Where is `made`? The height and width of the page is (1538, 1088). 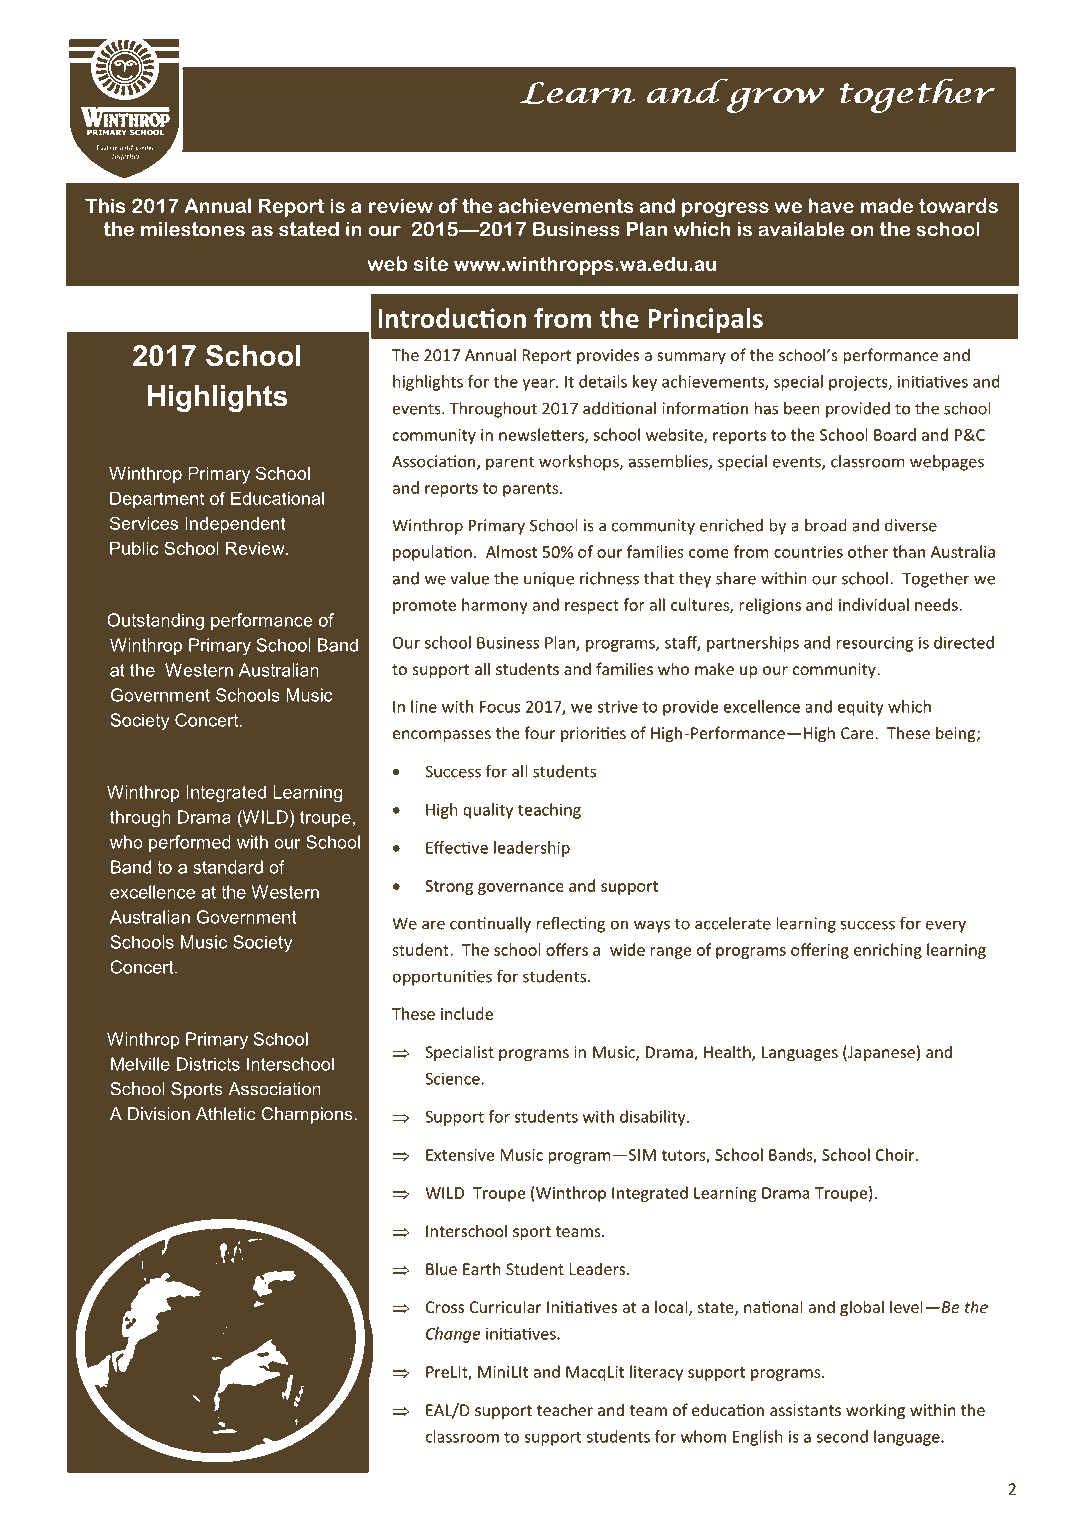
made is located at coordinates (887, 205).
